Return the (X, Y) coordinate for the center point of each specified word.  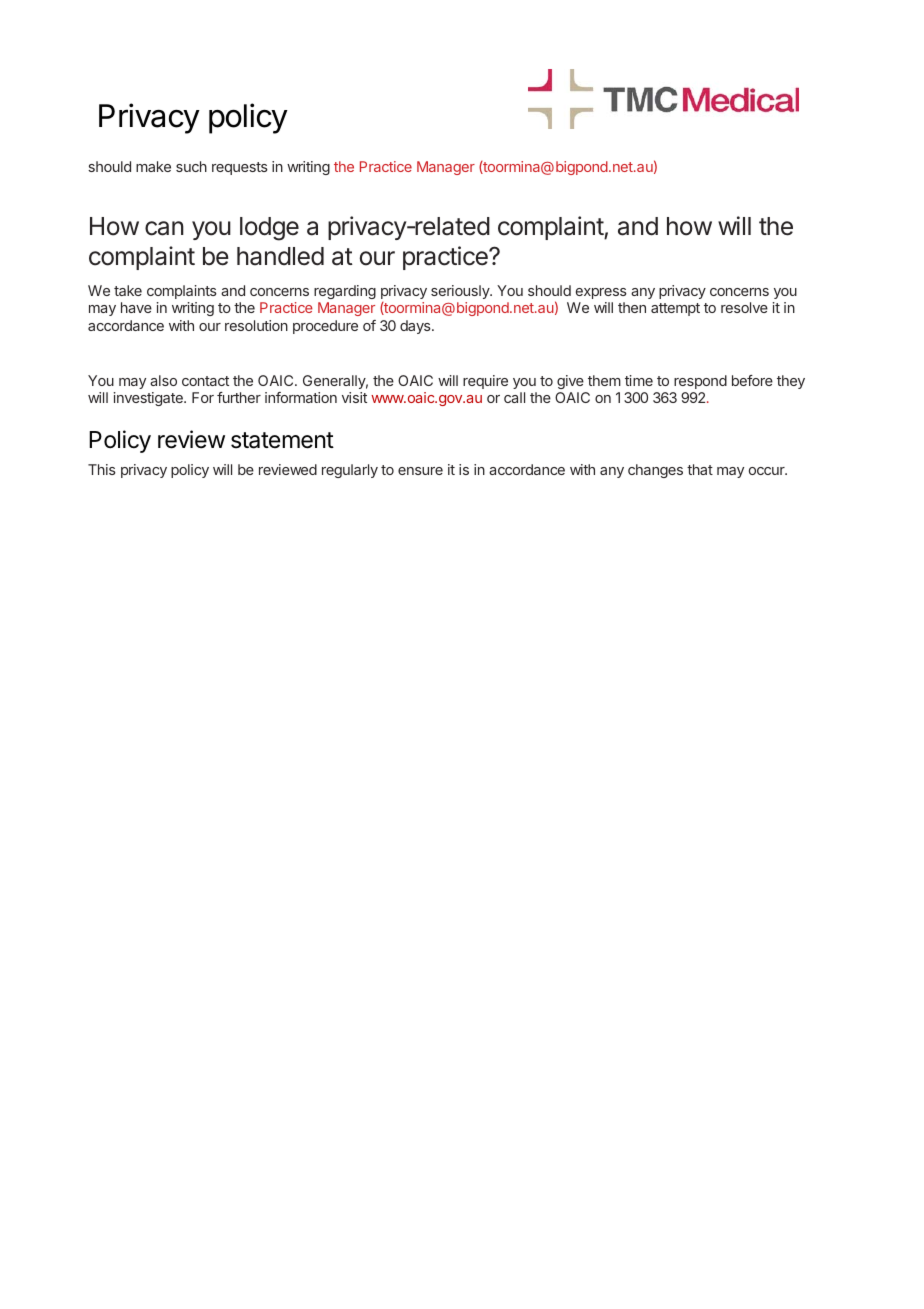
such (191, 166)
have (136, 307)
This (102, 469)
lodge (269, 229)
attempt (675, 309)
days (416, 327)
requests (240, 168)
